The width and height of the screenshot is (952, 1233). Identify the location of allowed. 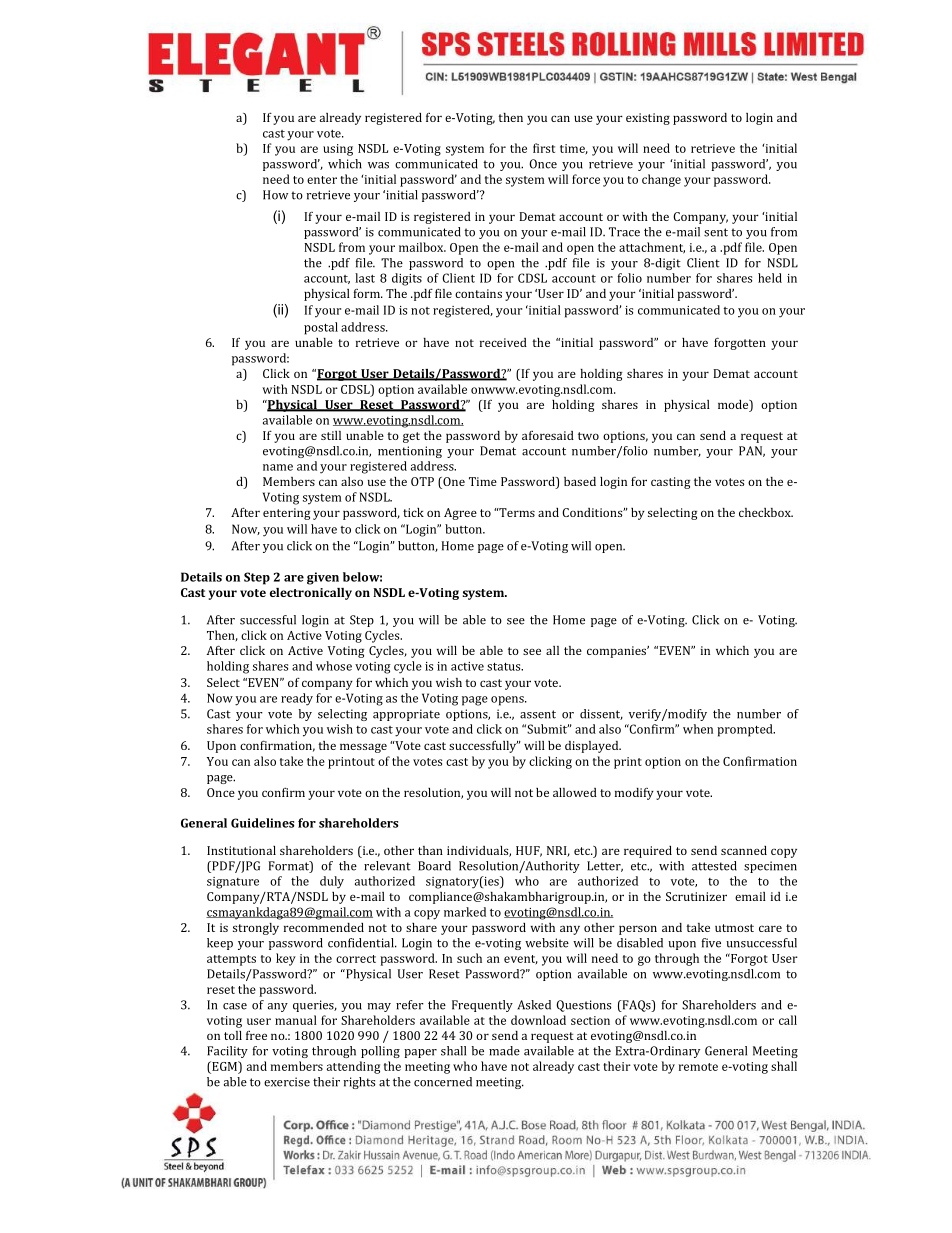
(575, 792).
